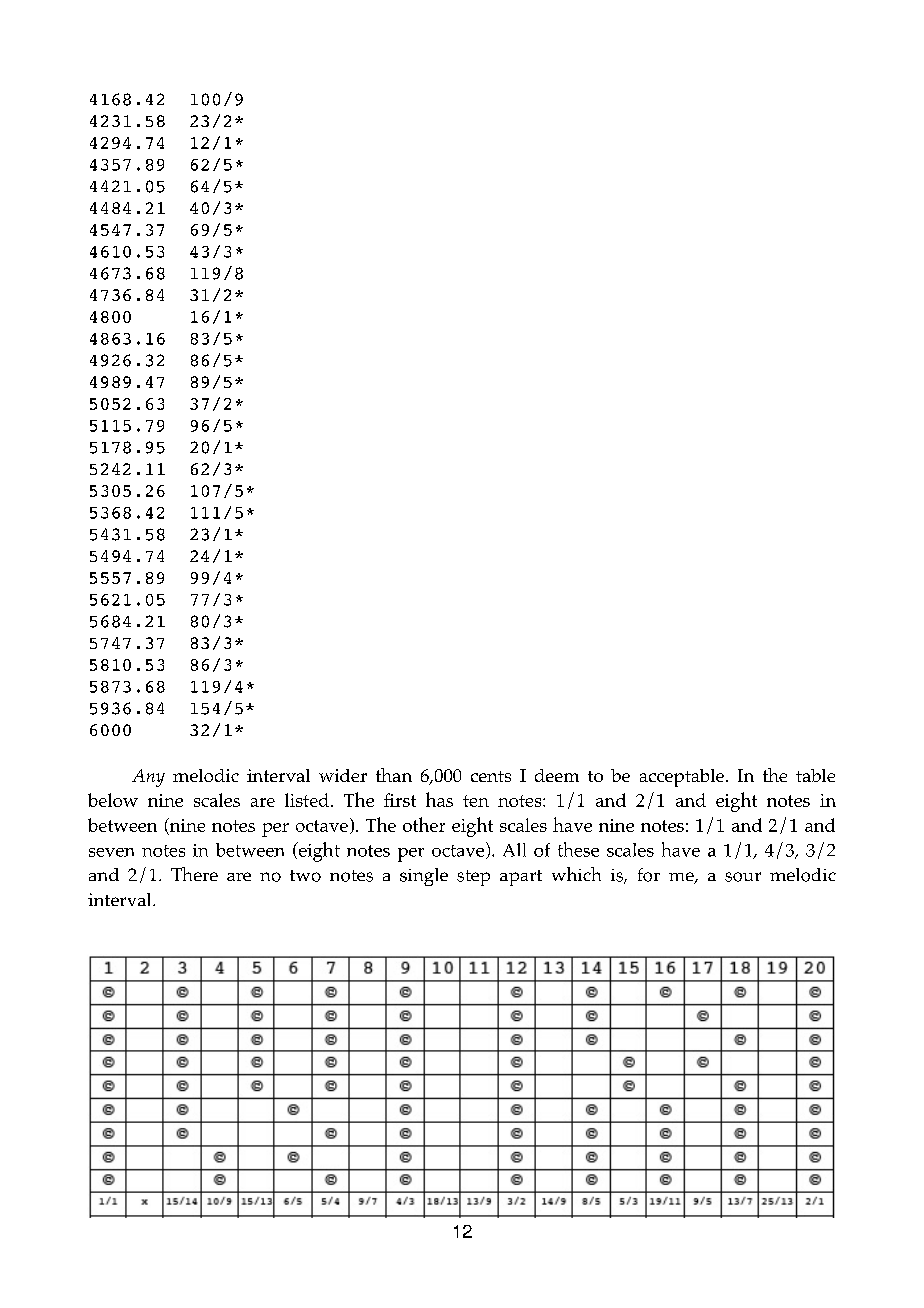 This page has height=1308, width=924. Describe the element at coordinates (394, 775) in the page. I see `than` at that location.
